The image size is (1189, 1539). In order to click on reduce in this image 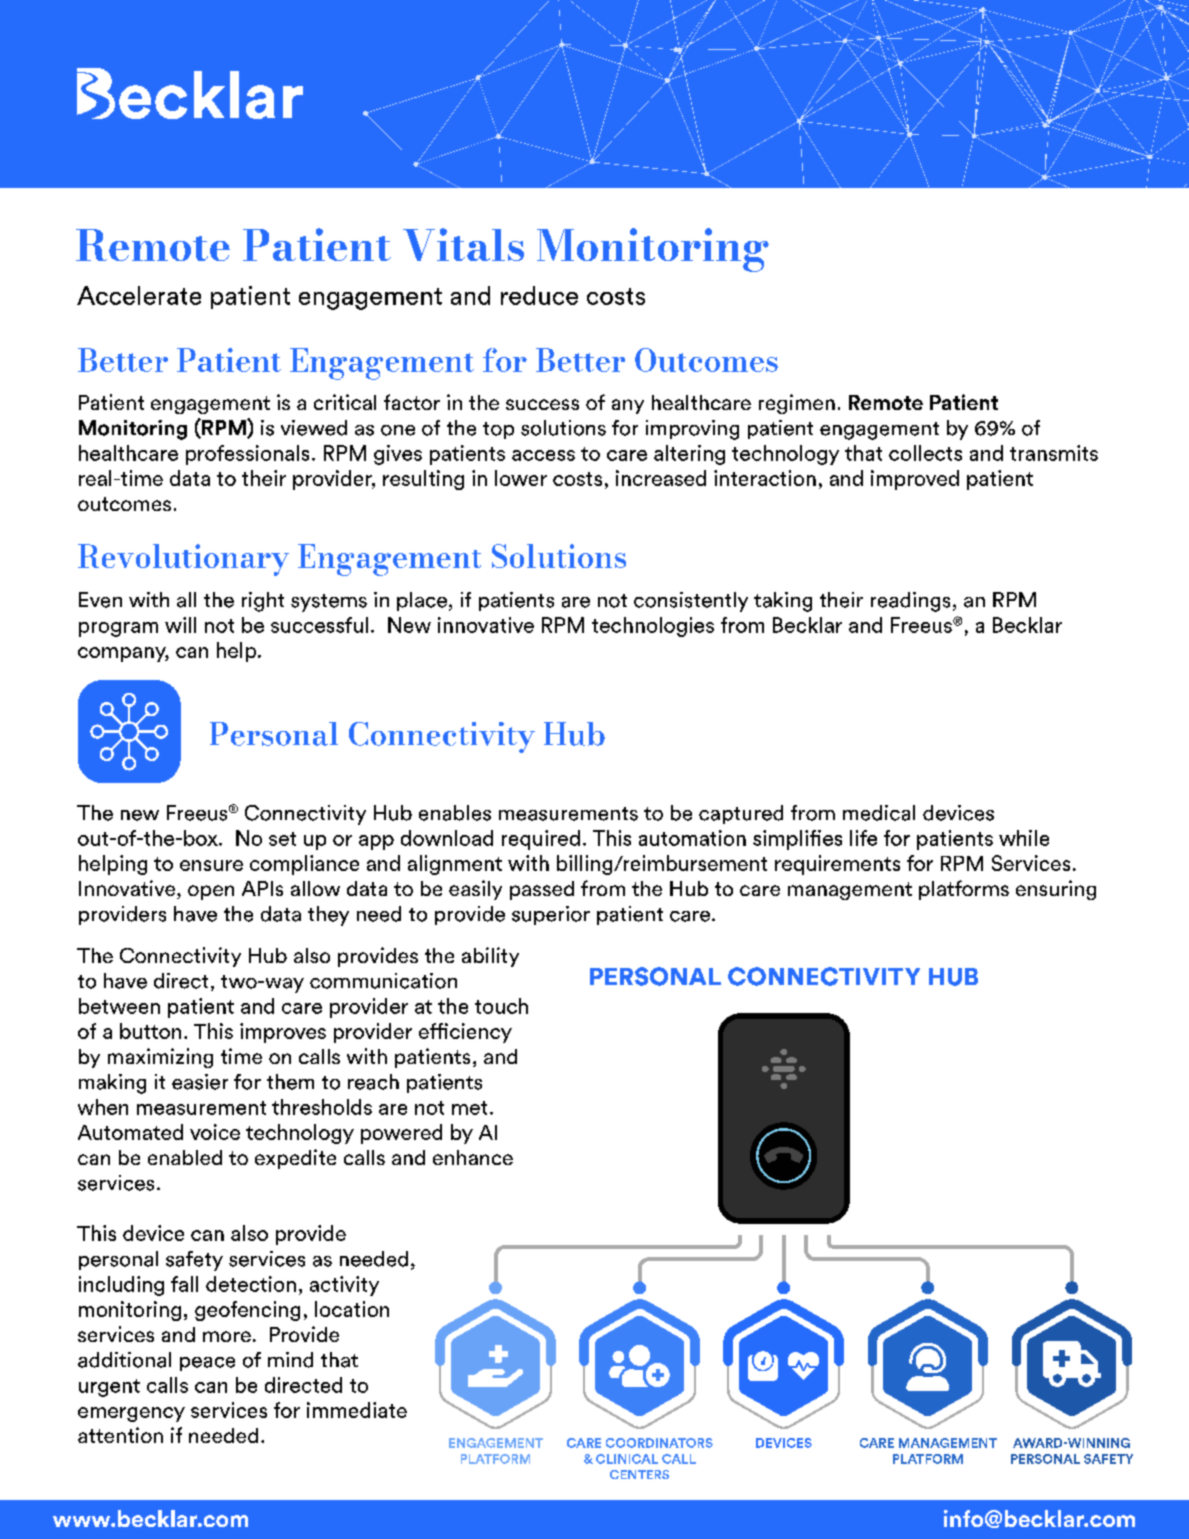, I will do `click(539, 295)`.
